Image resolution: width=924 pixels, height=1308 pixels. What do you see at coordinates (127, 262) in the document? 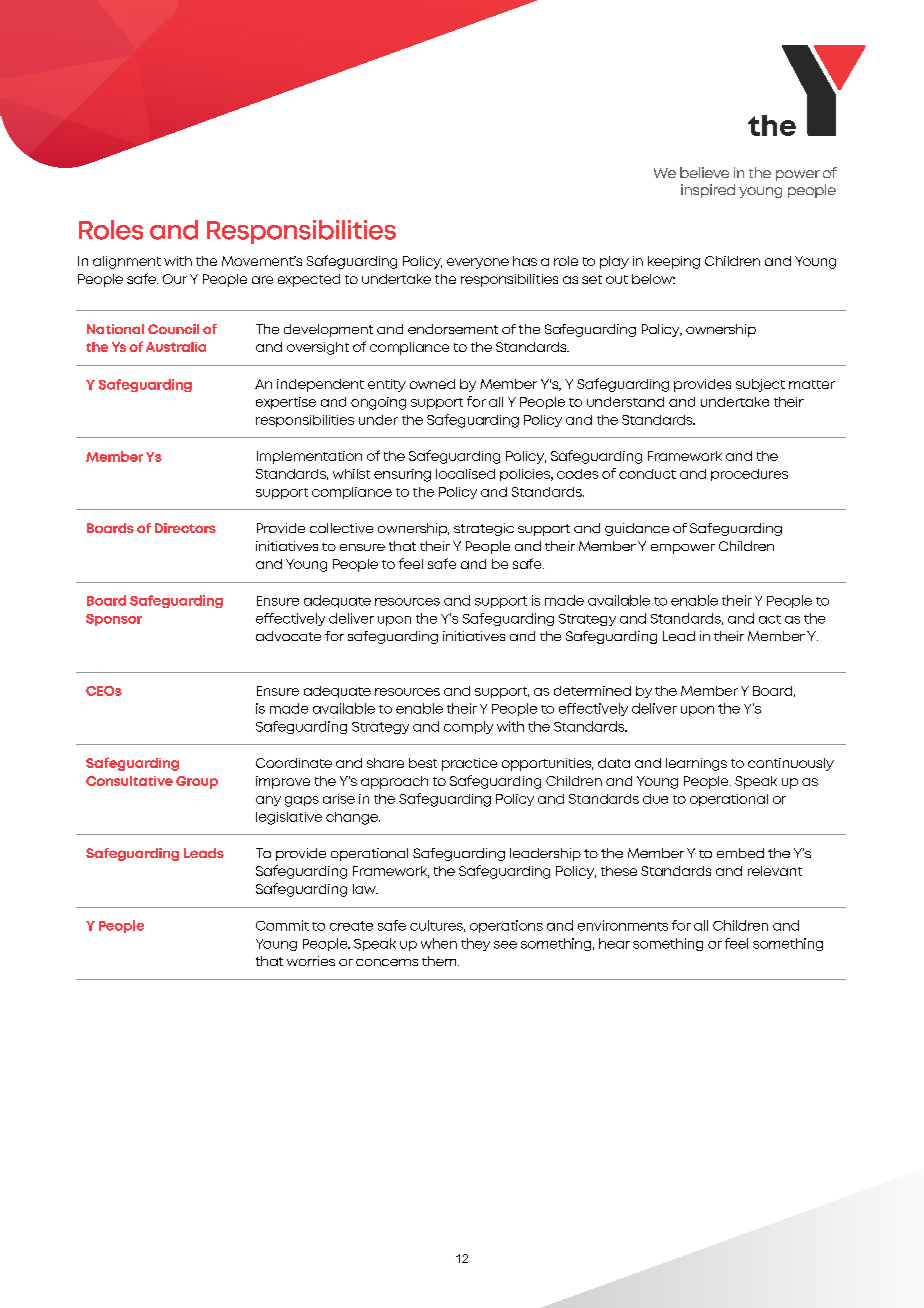
I see `alignment` at bounding box center [127, 262].
